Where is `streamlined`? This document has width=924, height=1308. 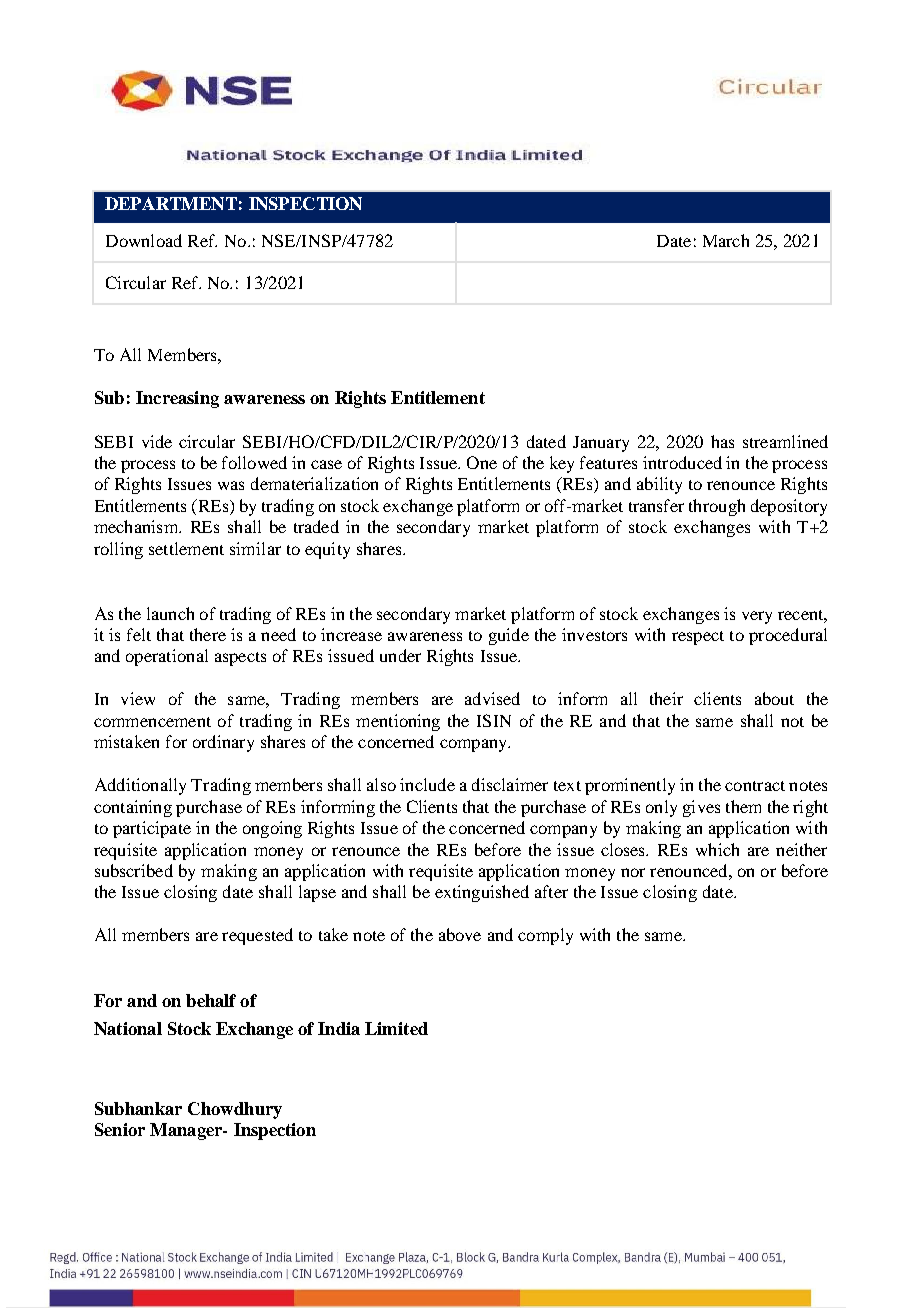 streamlined is located at coordinates (785, 441).
